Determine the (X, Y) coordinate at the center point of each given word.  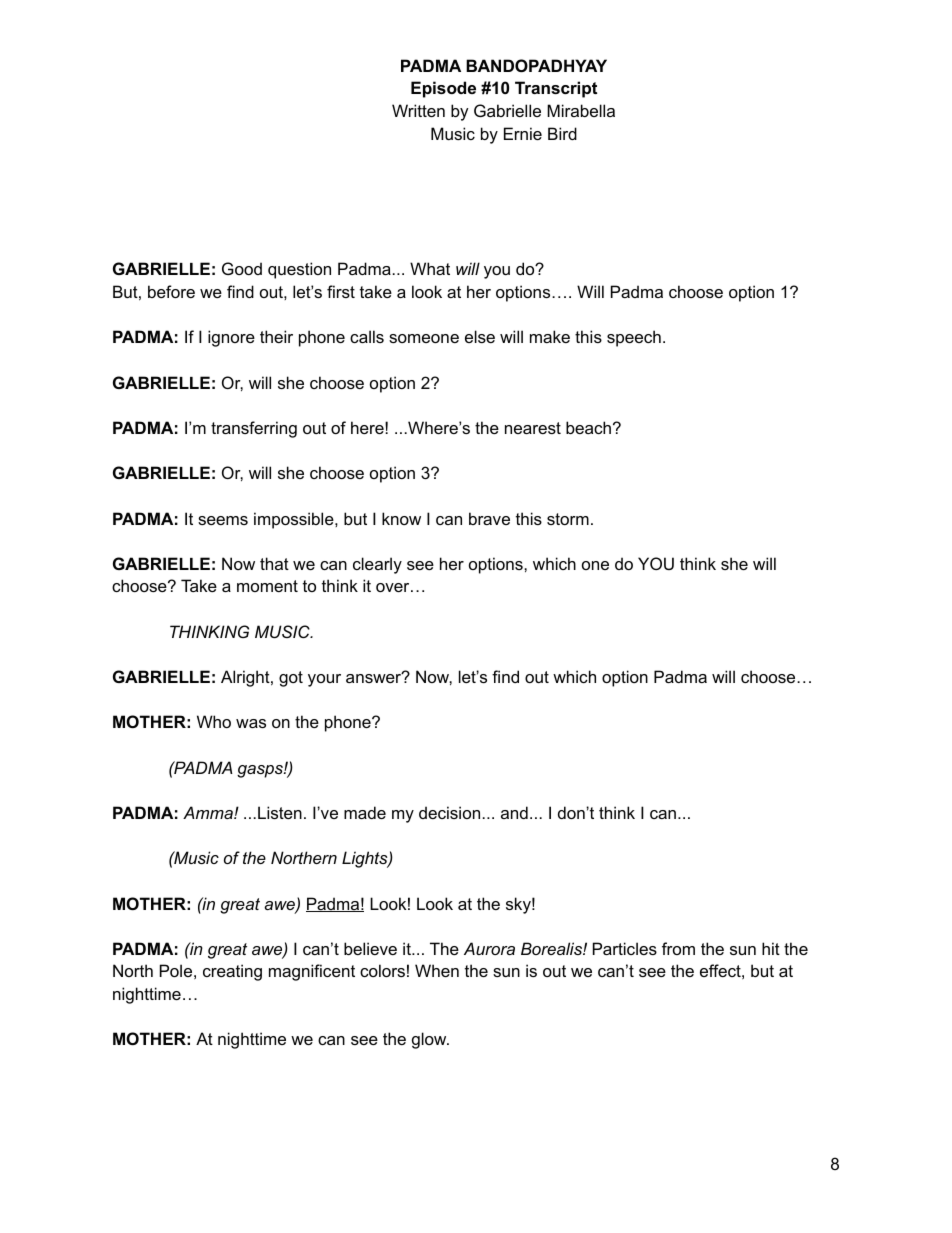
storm (568, 519)
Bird (562, 133)
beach (590, 427)
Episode (443, 89)
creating (232, 972)
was (251, 723)
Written (418, 110)
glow (430, 1040)
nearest (533, 428)
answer (375, 677)
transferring (254, 429)
